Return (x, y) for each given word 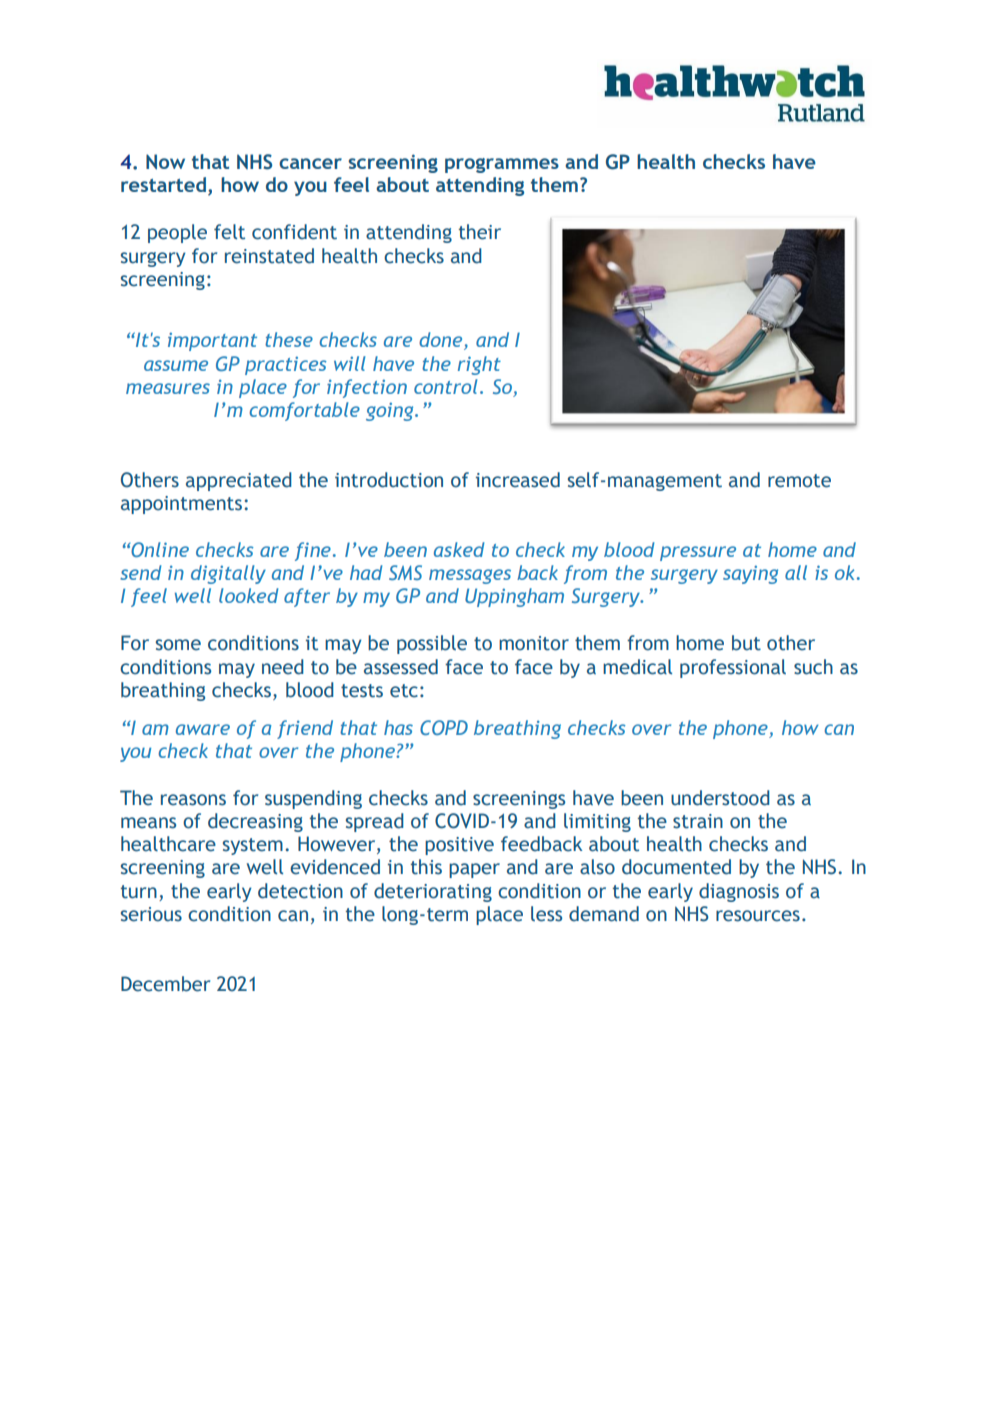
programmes (502, 165)
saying (750, 574)
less (546, 914)
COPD (444, 727)
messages (470, 576)
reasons (193, 800)
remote (799, 481)
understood (720, 798)
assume (176, 365)
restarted (163, 184)
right (479, 365)
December (165, 984)
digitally (228, 574)
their (480, 232)
